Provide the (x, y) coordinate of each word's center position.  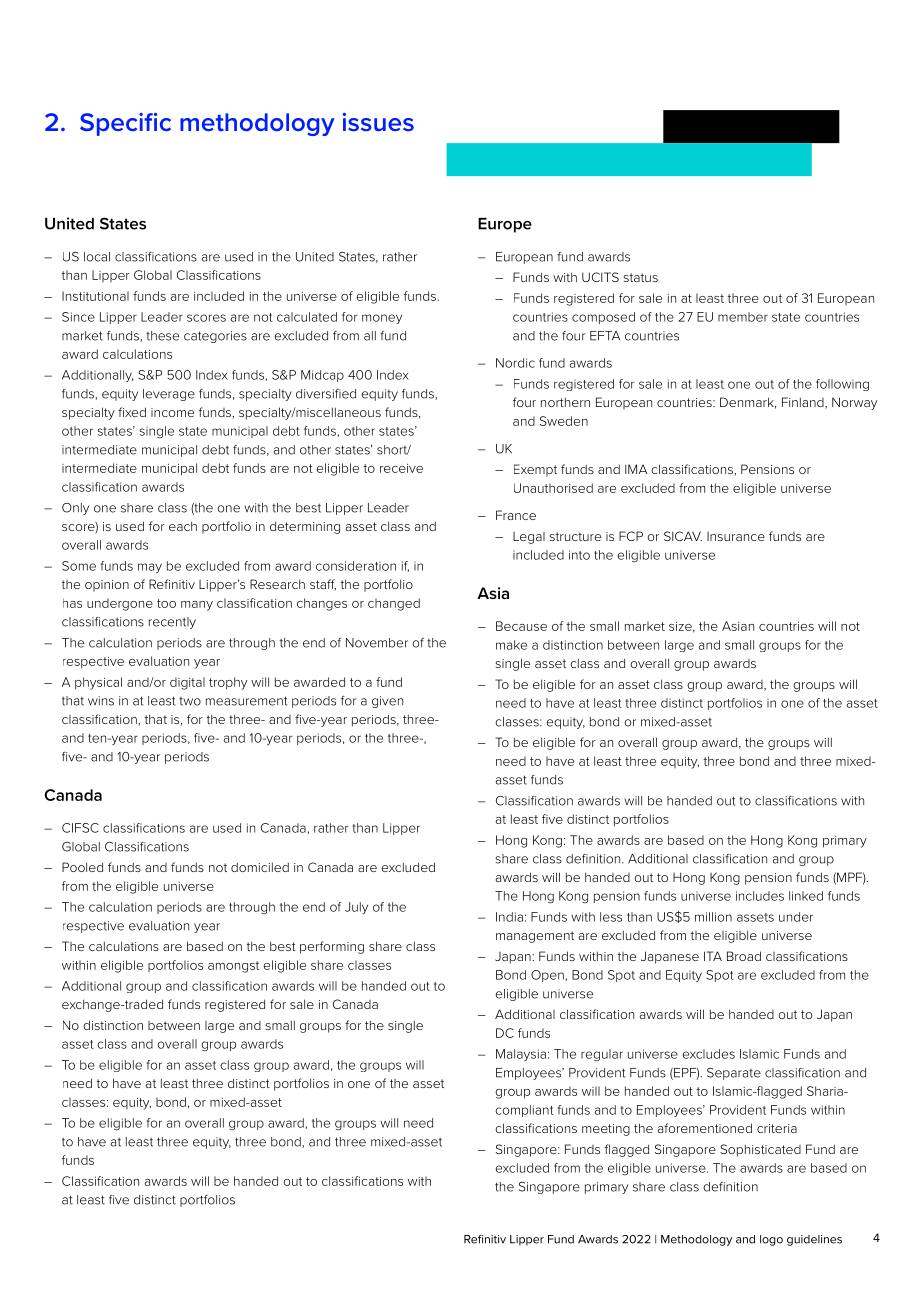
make (511, 645)
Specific (125, 124)
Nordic (515, 363)
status (641, 277)
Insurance (736, 536)
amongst (233, 967)
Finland (804, 403)
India (509, 917)
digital (187, 683)
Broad (744, 956)
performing (332, 947)
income (172, 412)
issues (378, 122)
